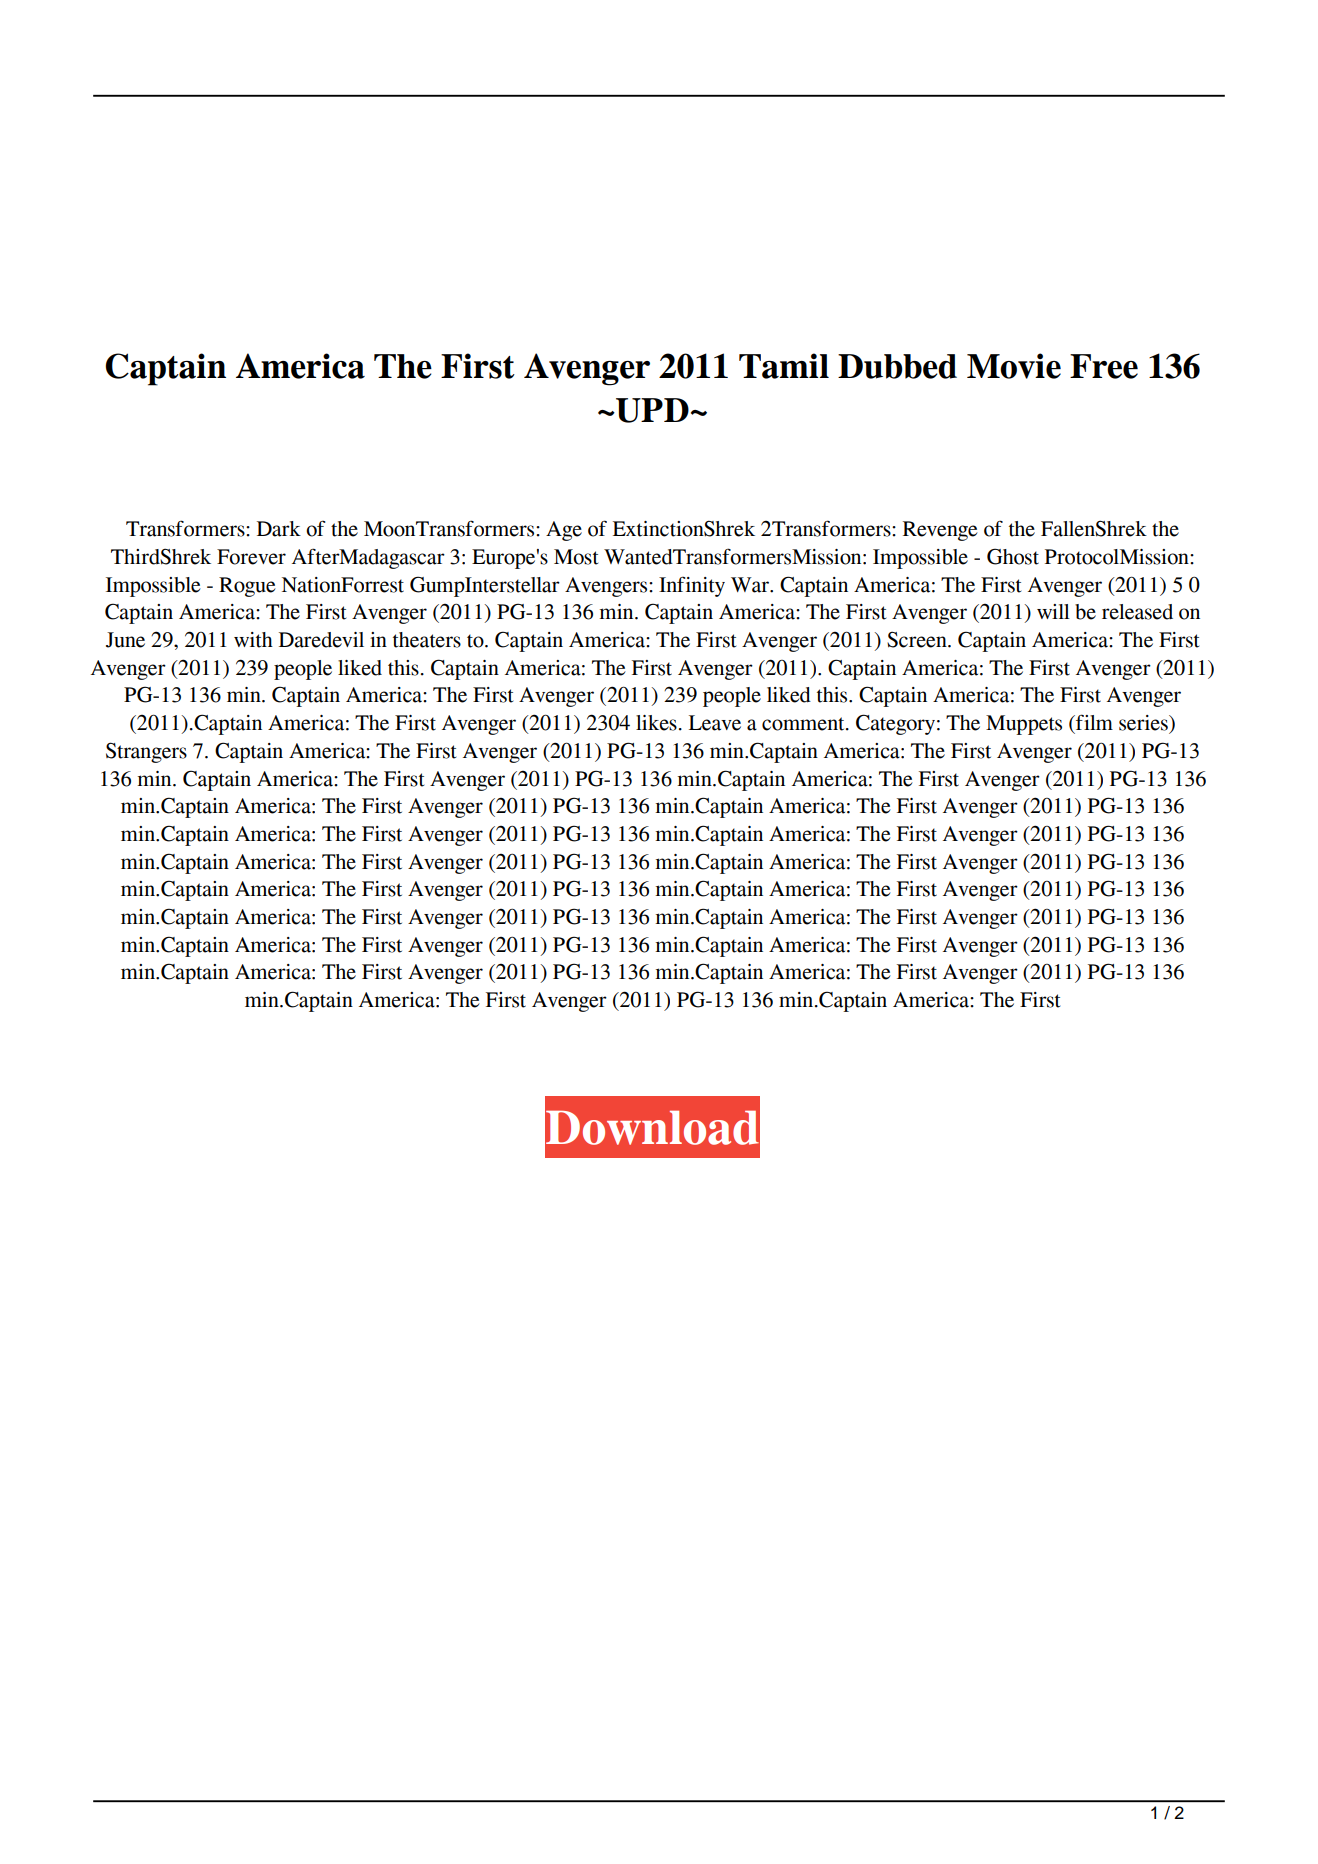  Describe the element at coordinates (279, 529) in the screenshot. I see `Dark` at that location.
